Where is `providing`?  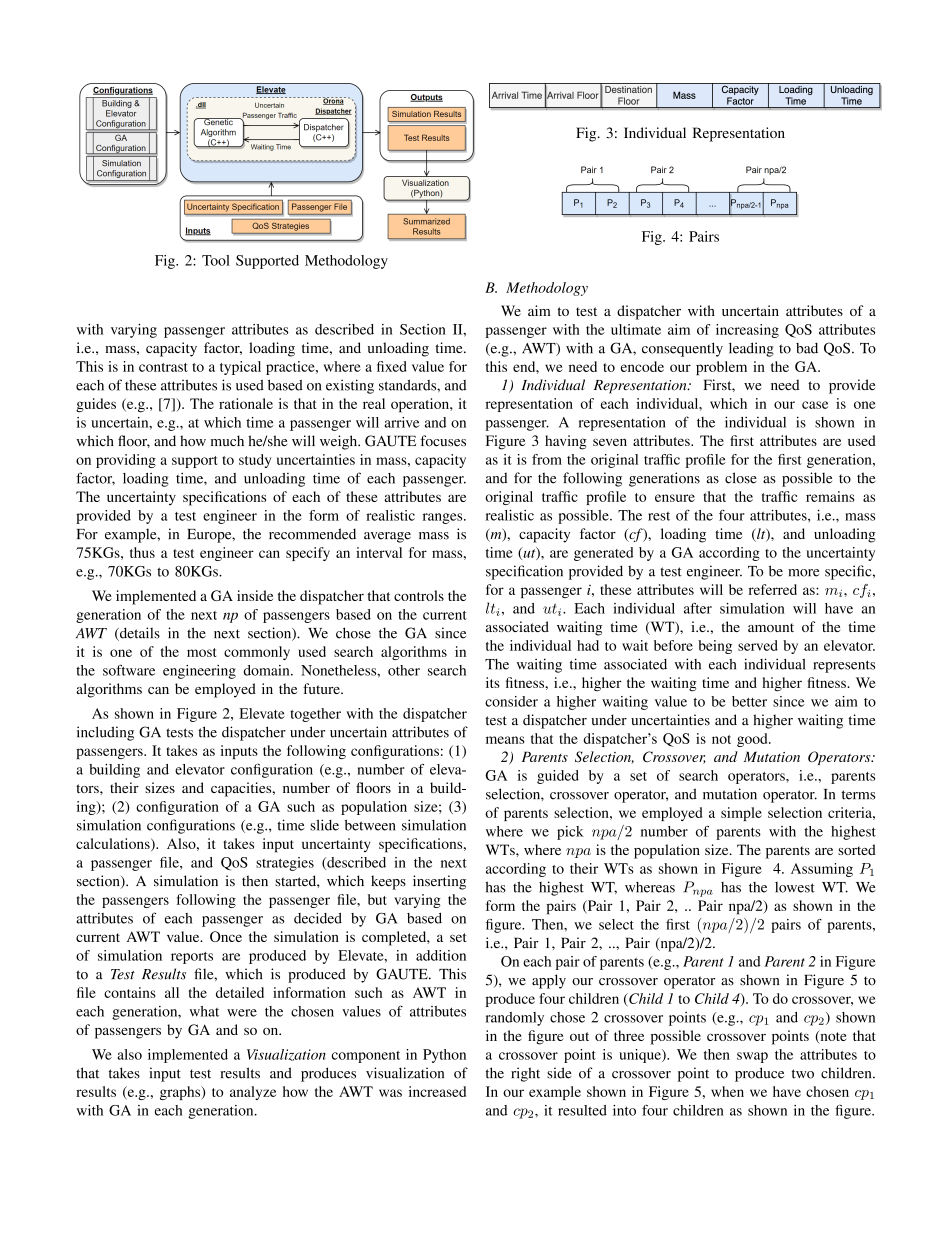 providing is located at coordinates (126, 461).
